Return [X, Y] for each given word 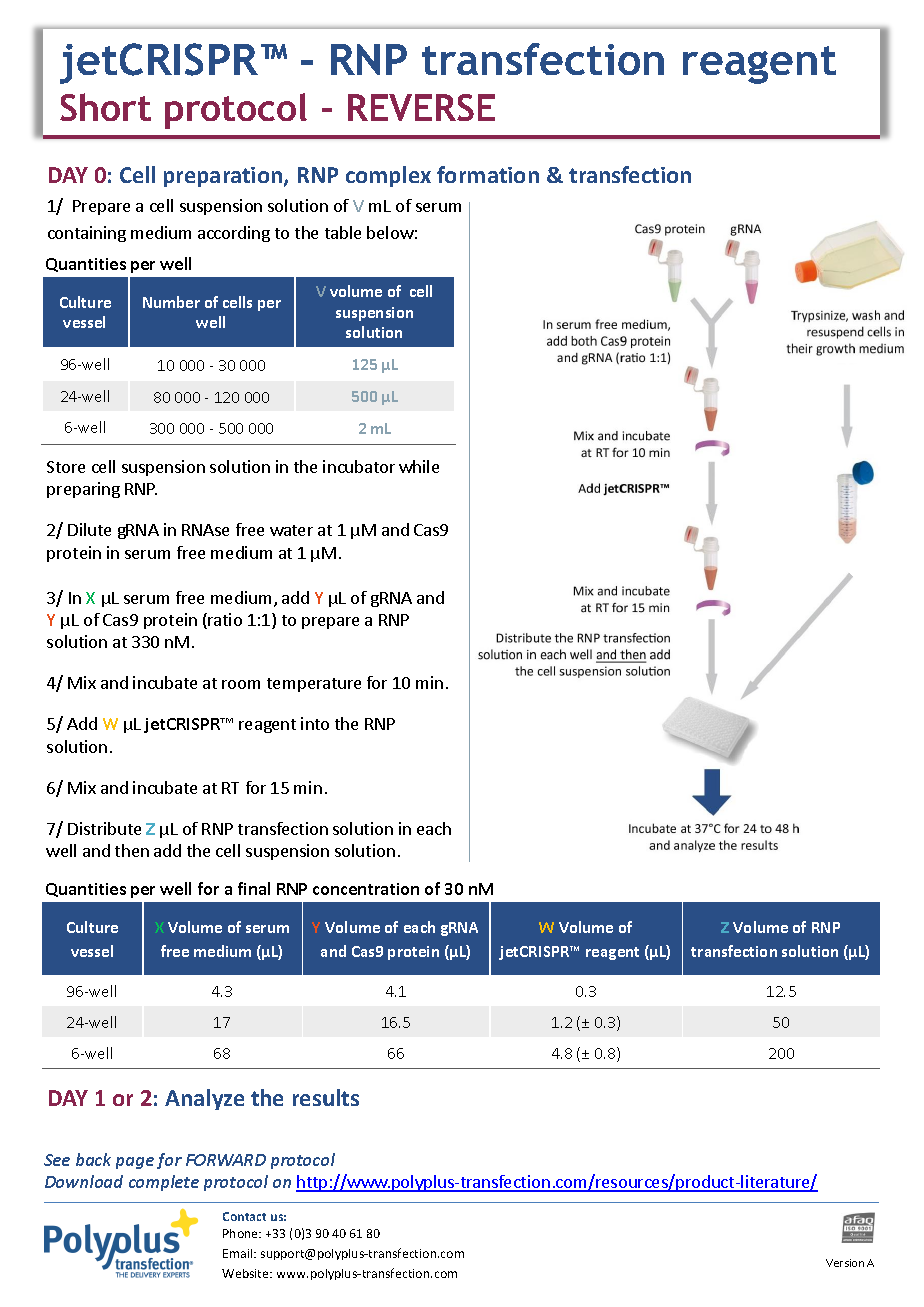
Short [105, 107]
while [419, 466]
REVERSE [421, 107]
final [254, 888]
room [241, 684]
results [326, 1097]
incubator [359, 466]
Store [66, 467]
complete [164, 1183]
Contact [244, 1216]
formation [488, 174]
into [315, 723]
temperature [314, 685]
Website [246, 1273]
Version [845, 1263]
